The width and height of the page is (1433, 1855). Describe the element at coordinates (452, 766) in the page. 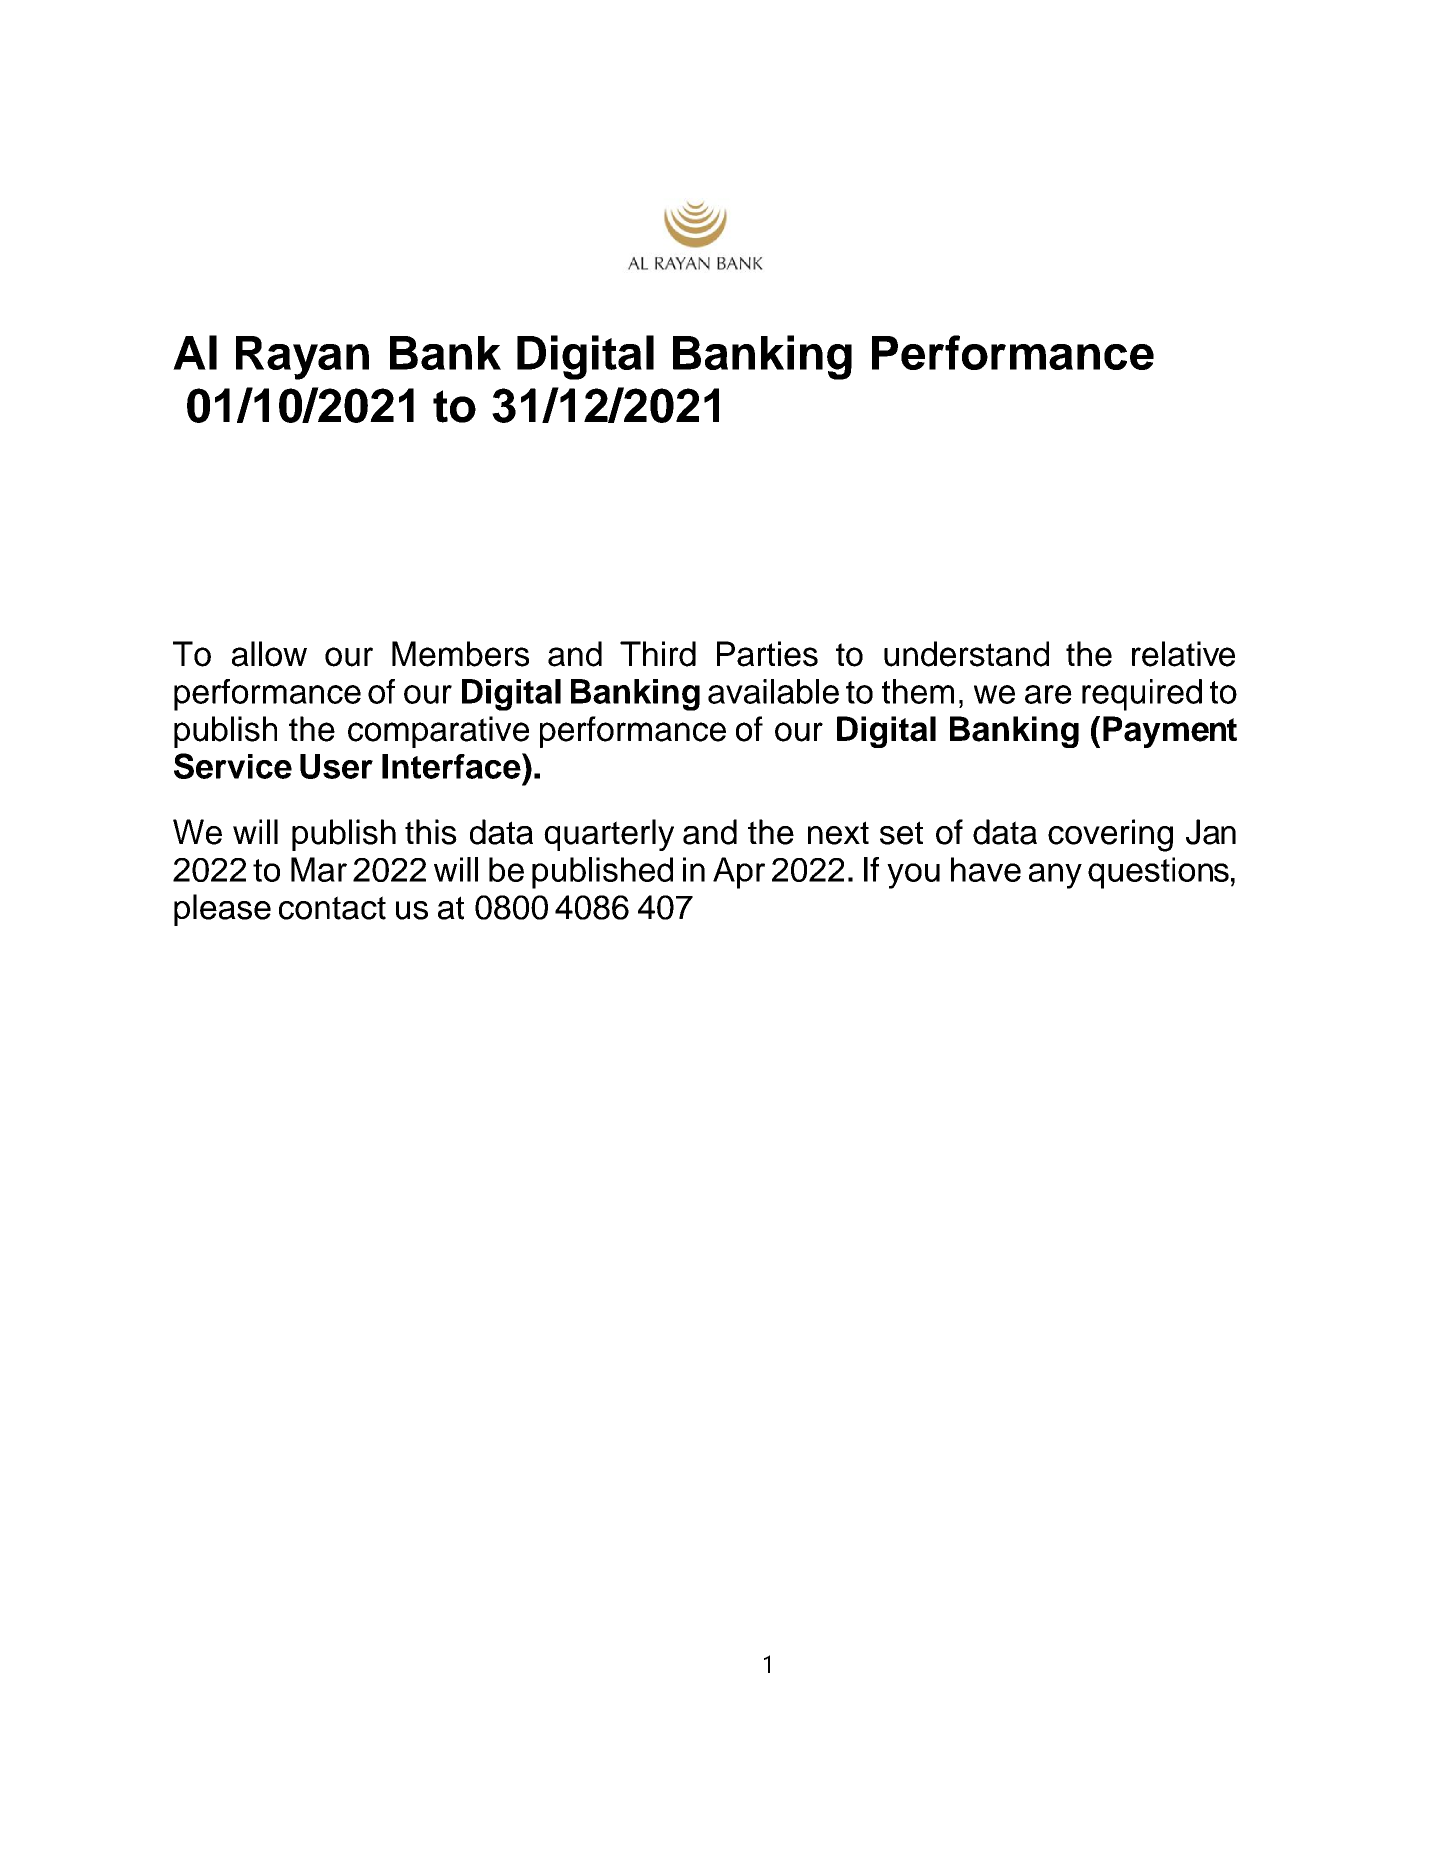

I see `Interface` at that location.
